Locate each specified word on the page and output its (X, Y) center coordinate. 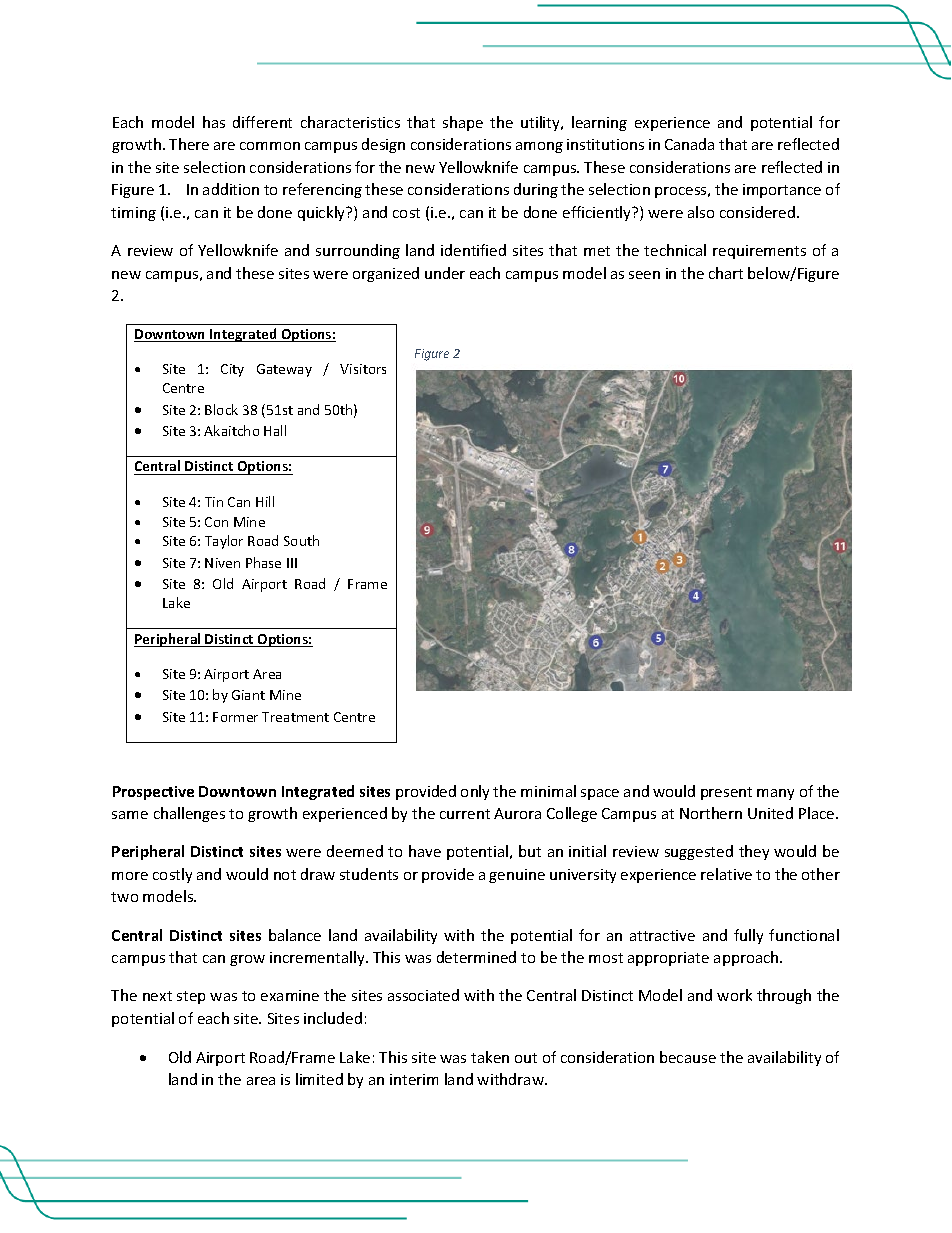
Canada (689, 144)
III (292, 563)
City (232, 370)
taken (490, 1057)
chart (726, 273)
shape (463, 123)
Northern (711, 813)
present (726, 793)
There (189, 144)
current (465, 814)
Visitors (363, 369)
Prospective (153, 793)
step (191, 997)
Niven (222, 563)
